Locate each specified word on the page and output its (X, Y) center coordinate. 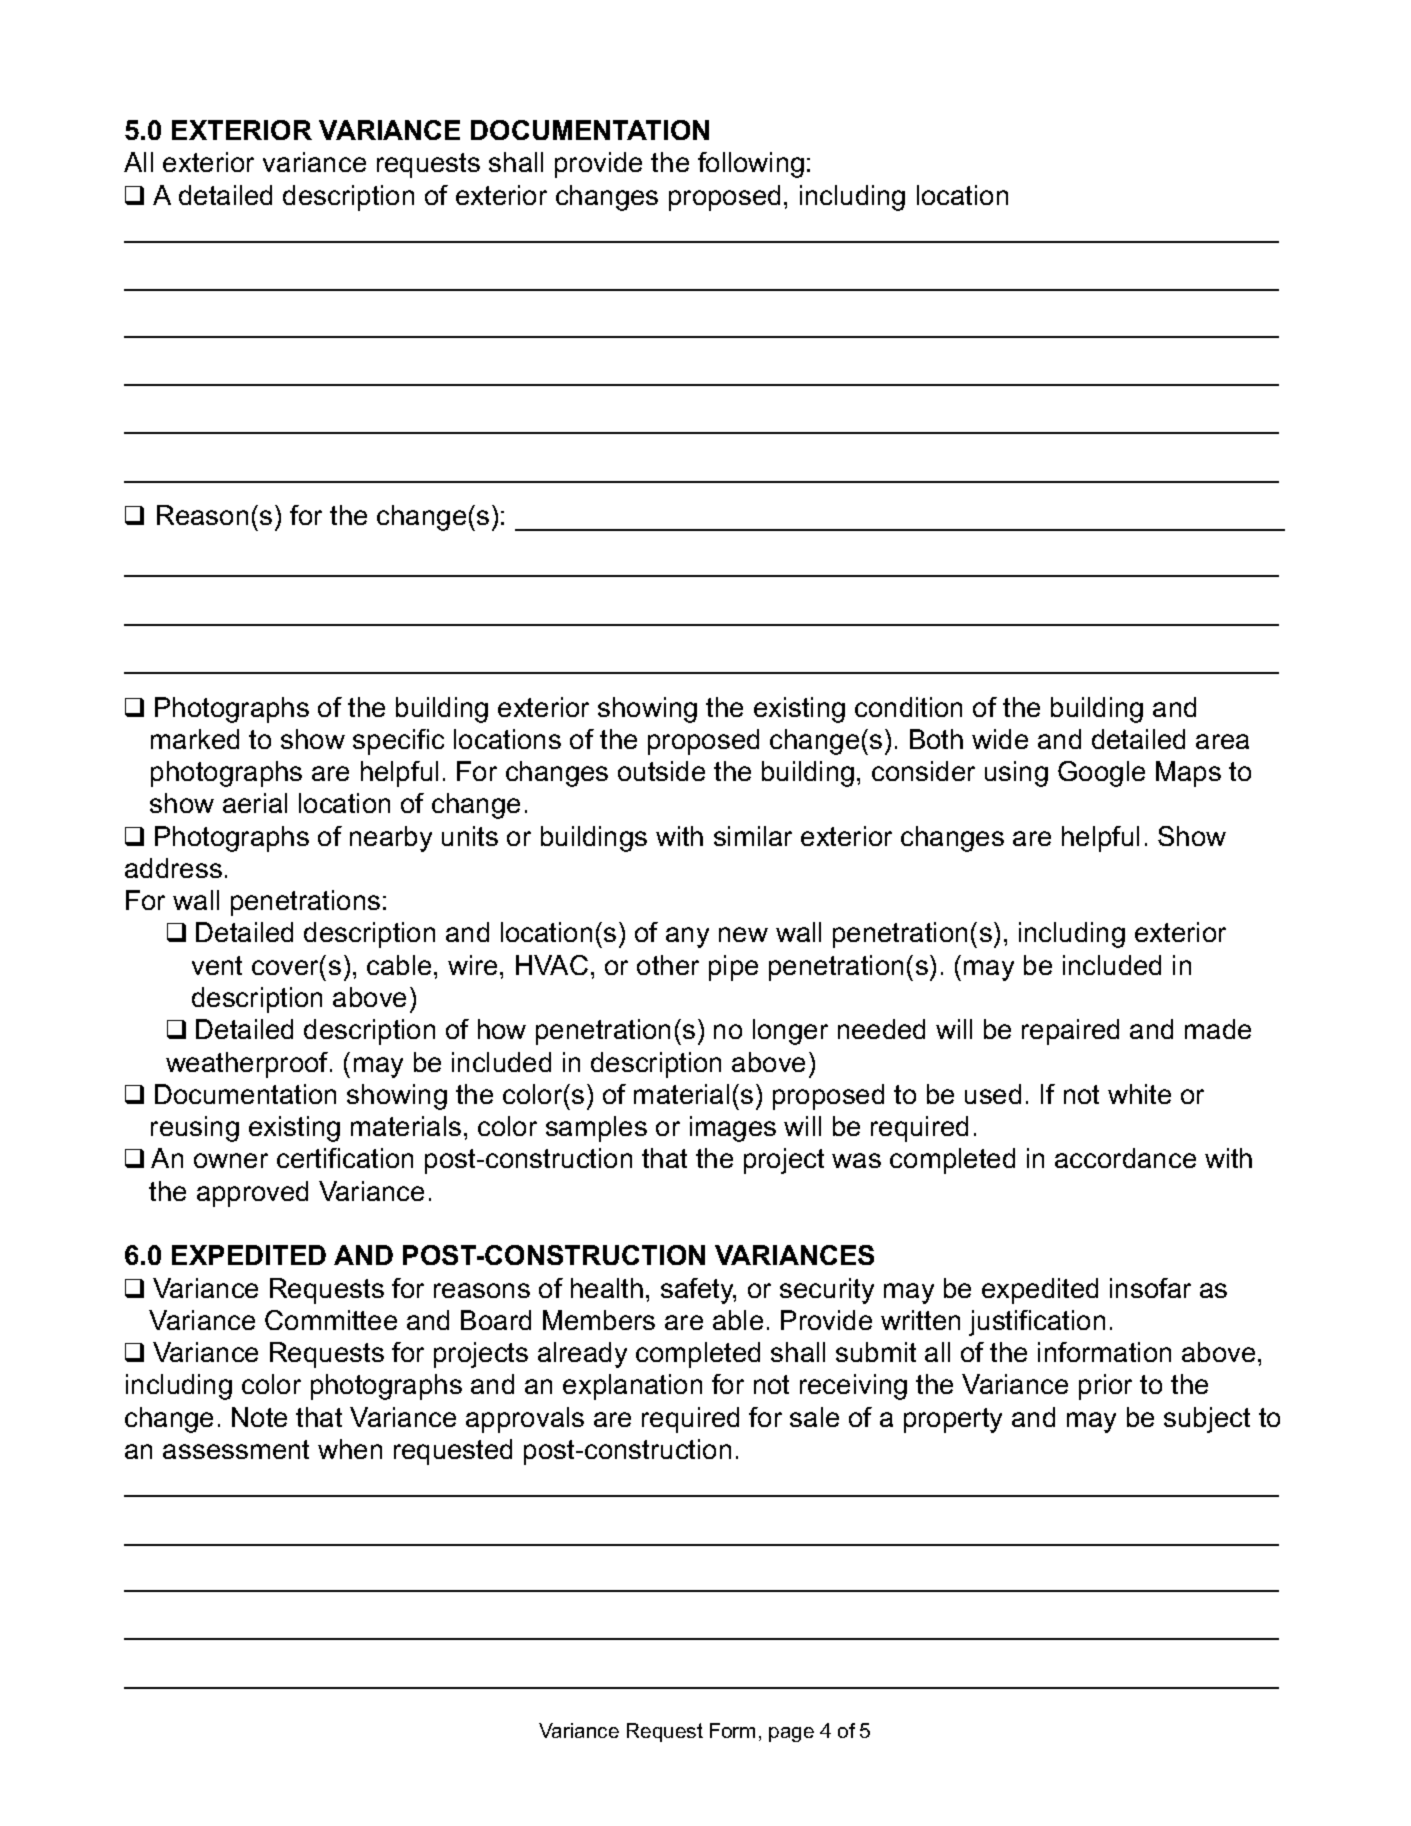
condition (908, 707)
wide (1000, 739)
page (791, 1734)
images (733, 1129)
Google (1101, 774)
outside (661, 771)
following (751, 165)
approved (252, 1194)
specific (398, 742)
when (350, 1449)
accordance (1125, 1158)
